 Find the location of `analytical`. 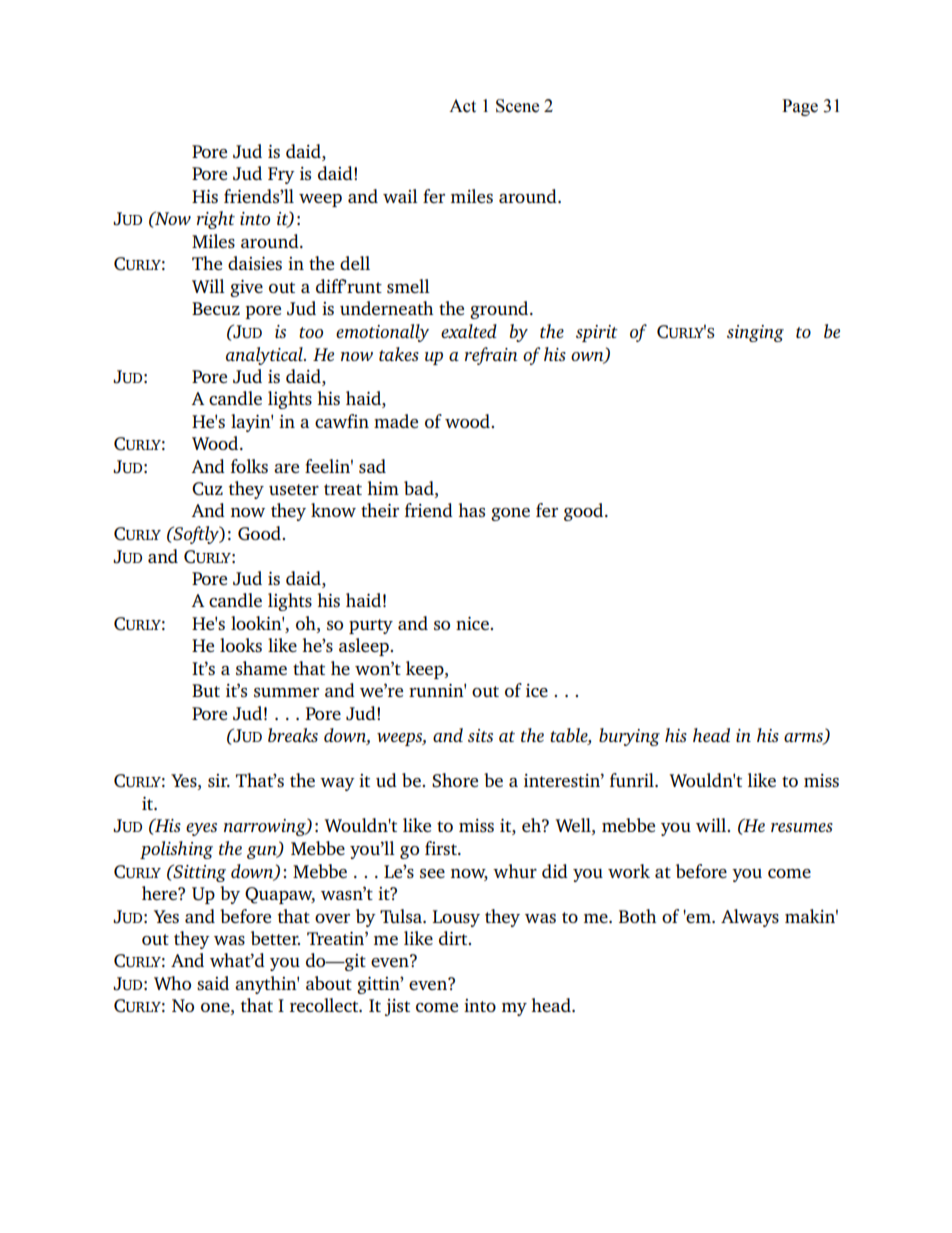

analytical is located at coordinates (265, 356).
